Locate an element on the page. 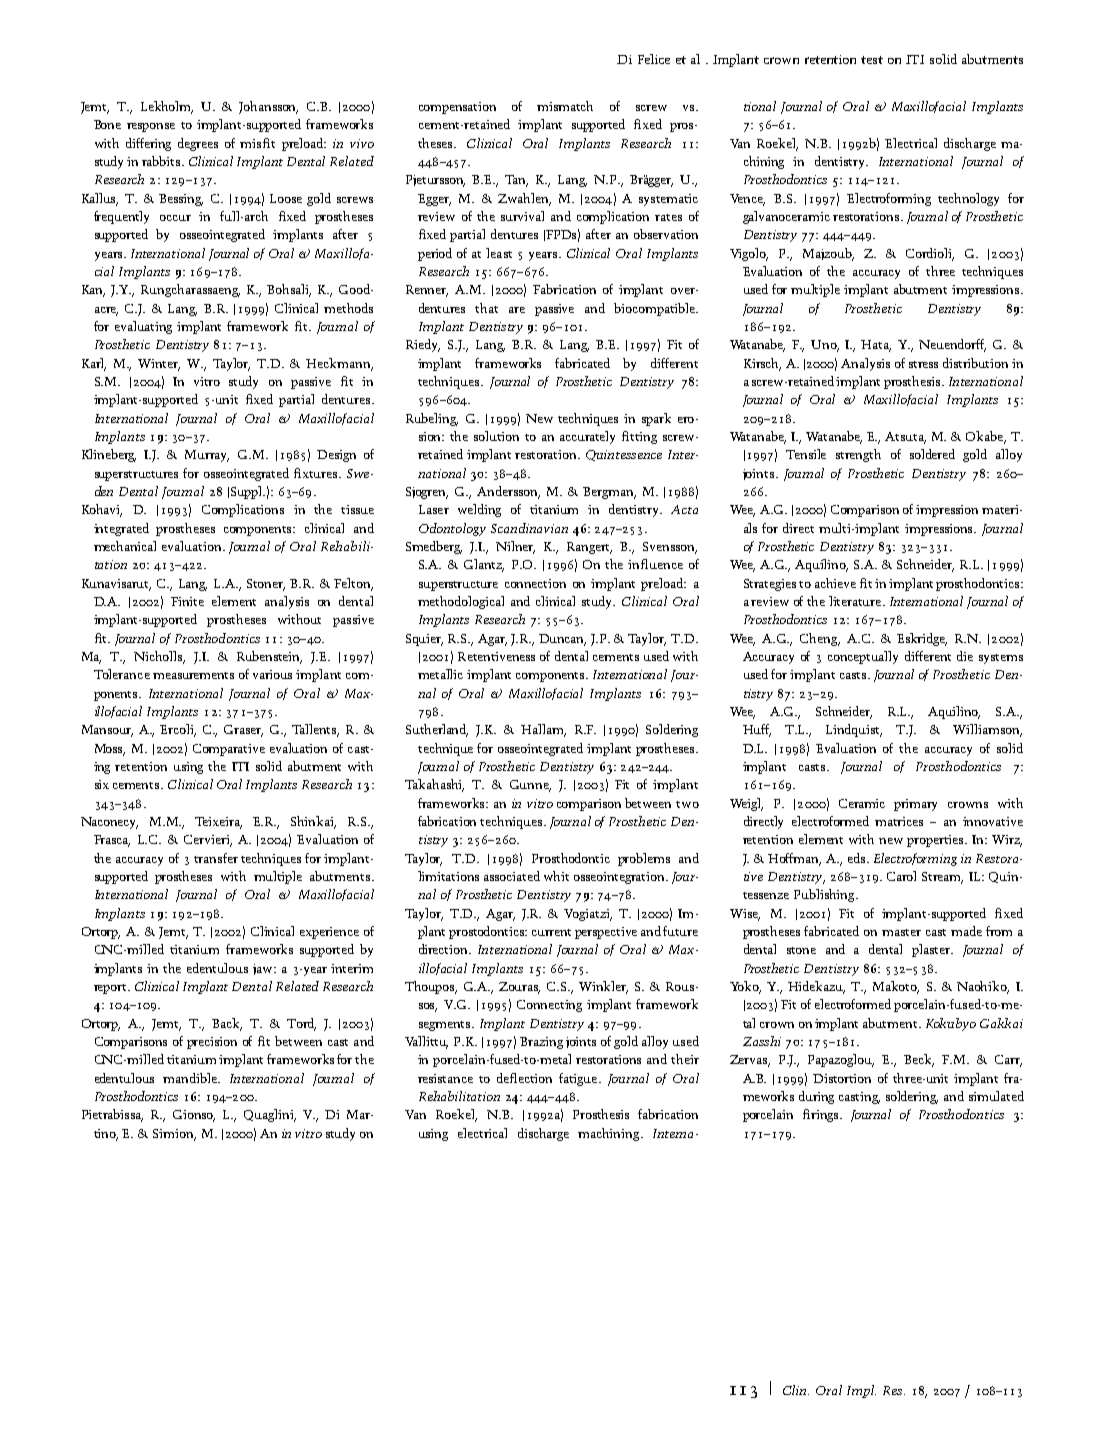  test is located at coordinates (872, 60).
